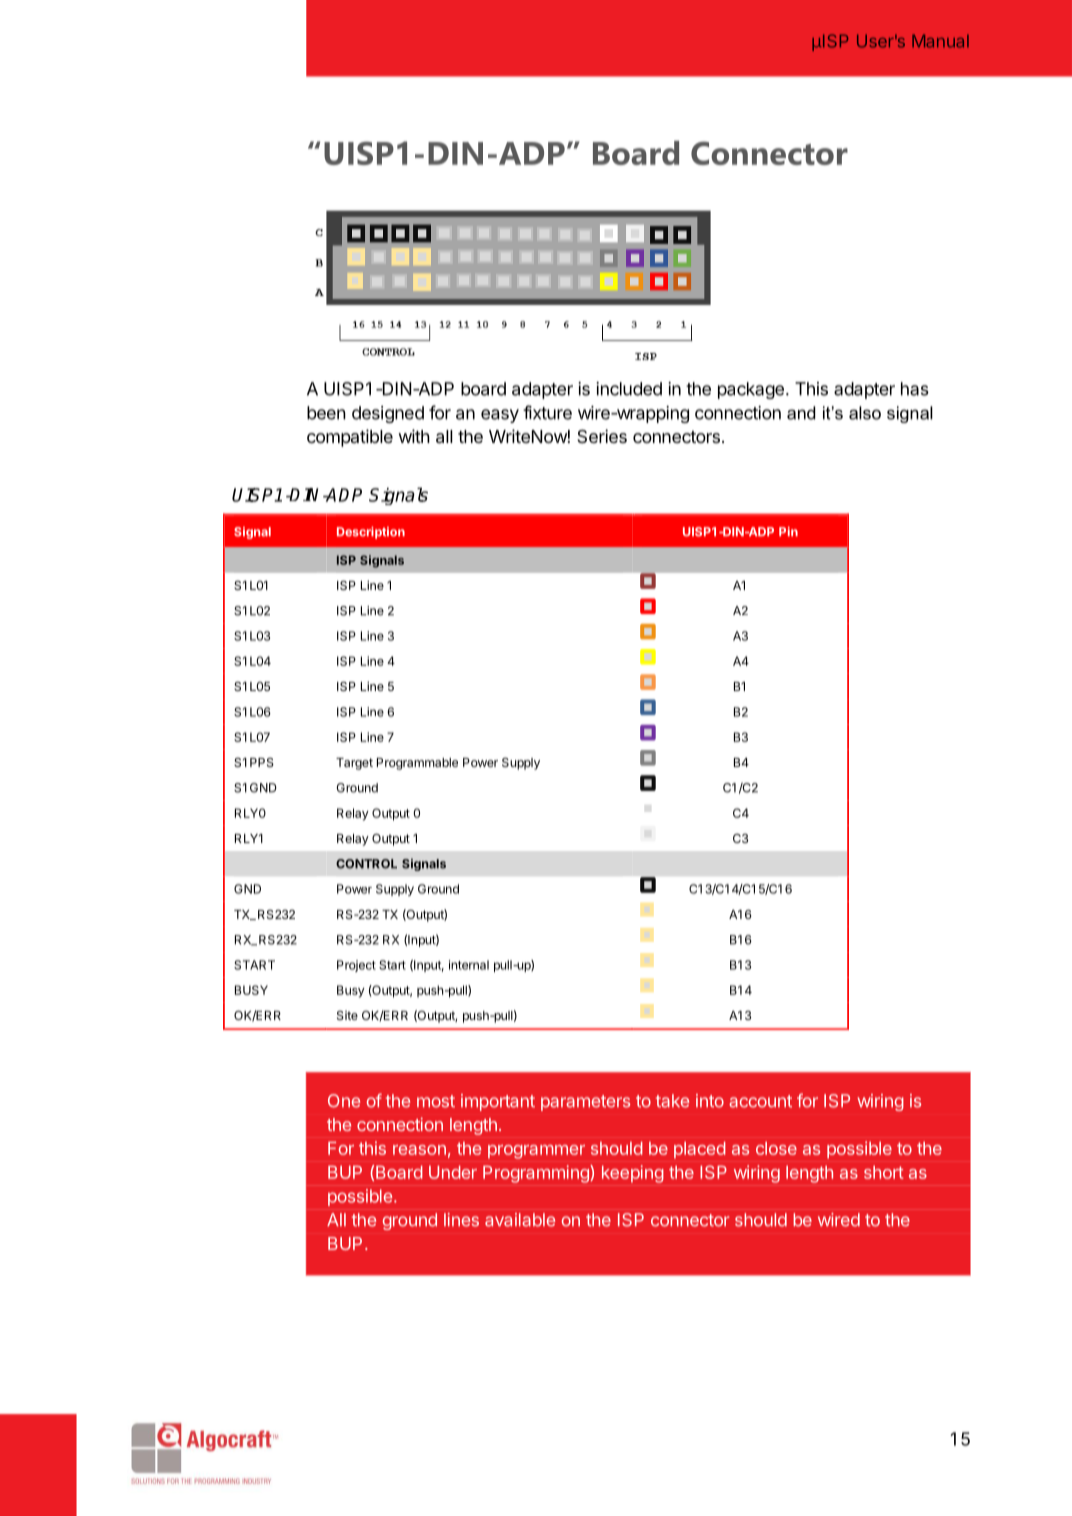 The image size is (1072, 1516). What do you see at coordinates (417, 764) in the image?
I see `Programmable` at bounding box center [417, 764].
